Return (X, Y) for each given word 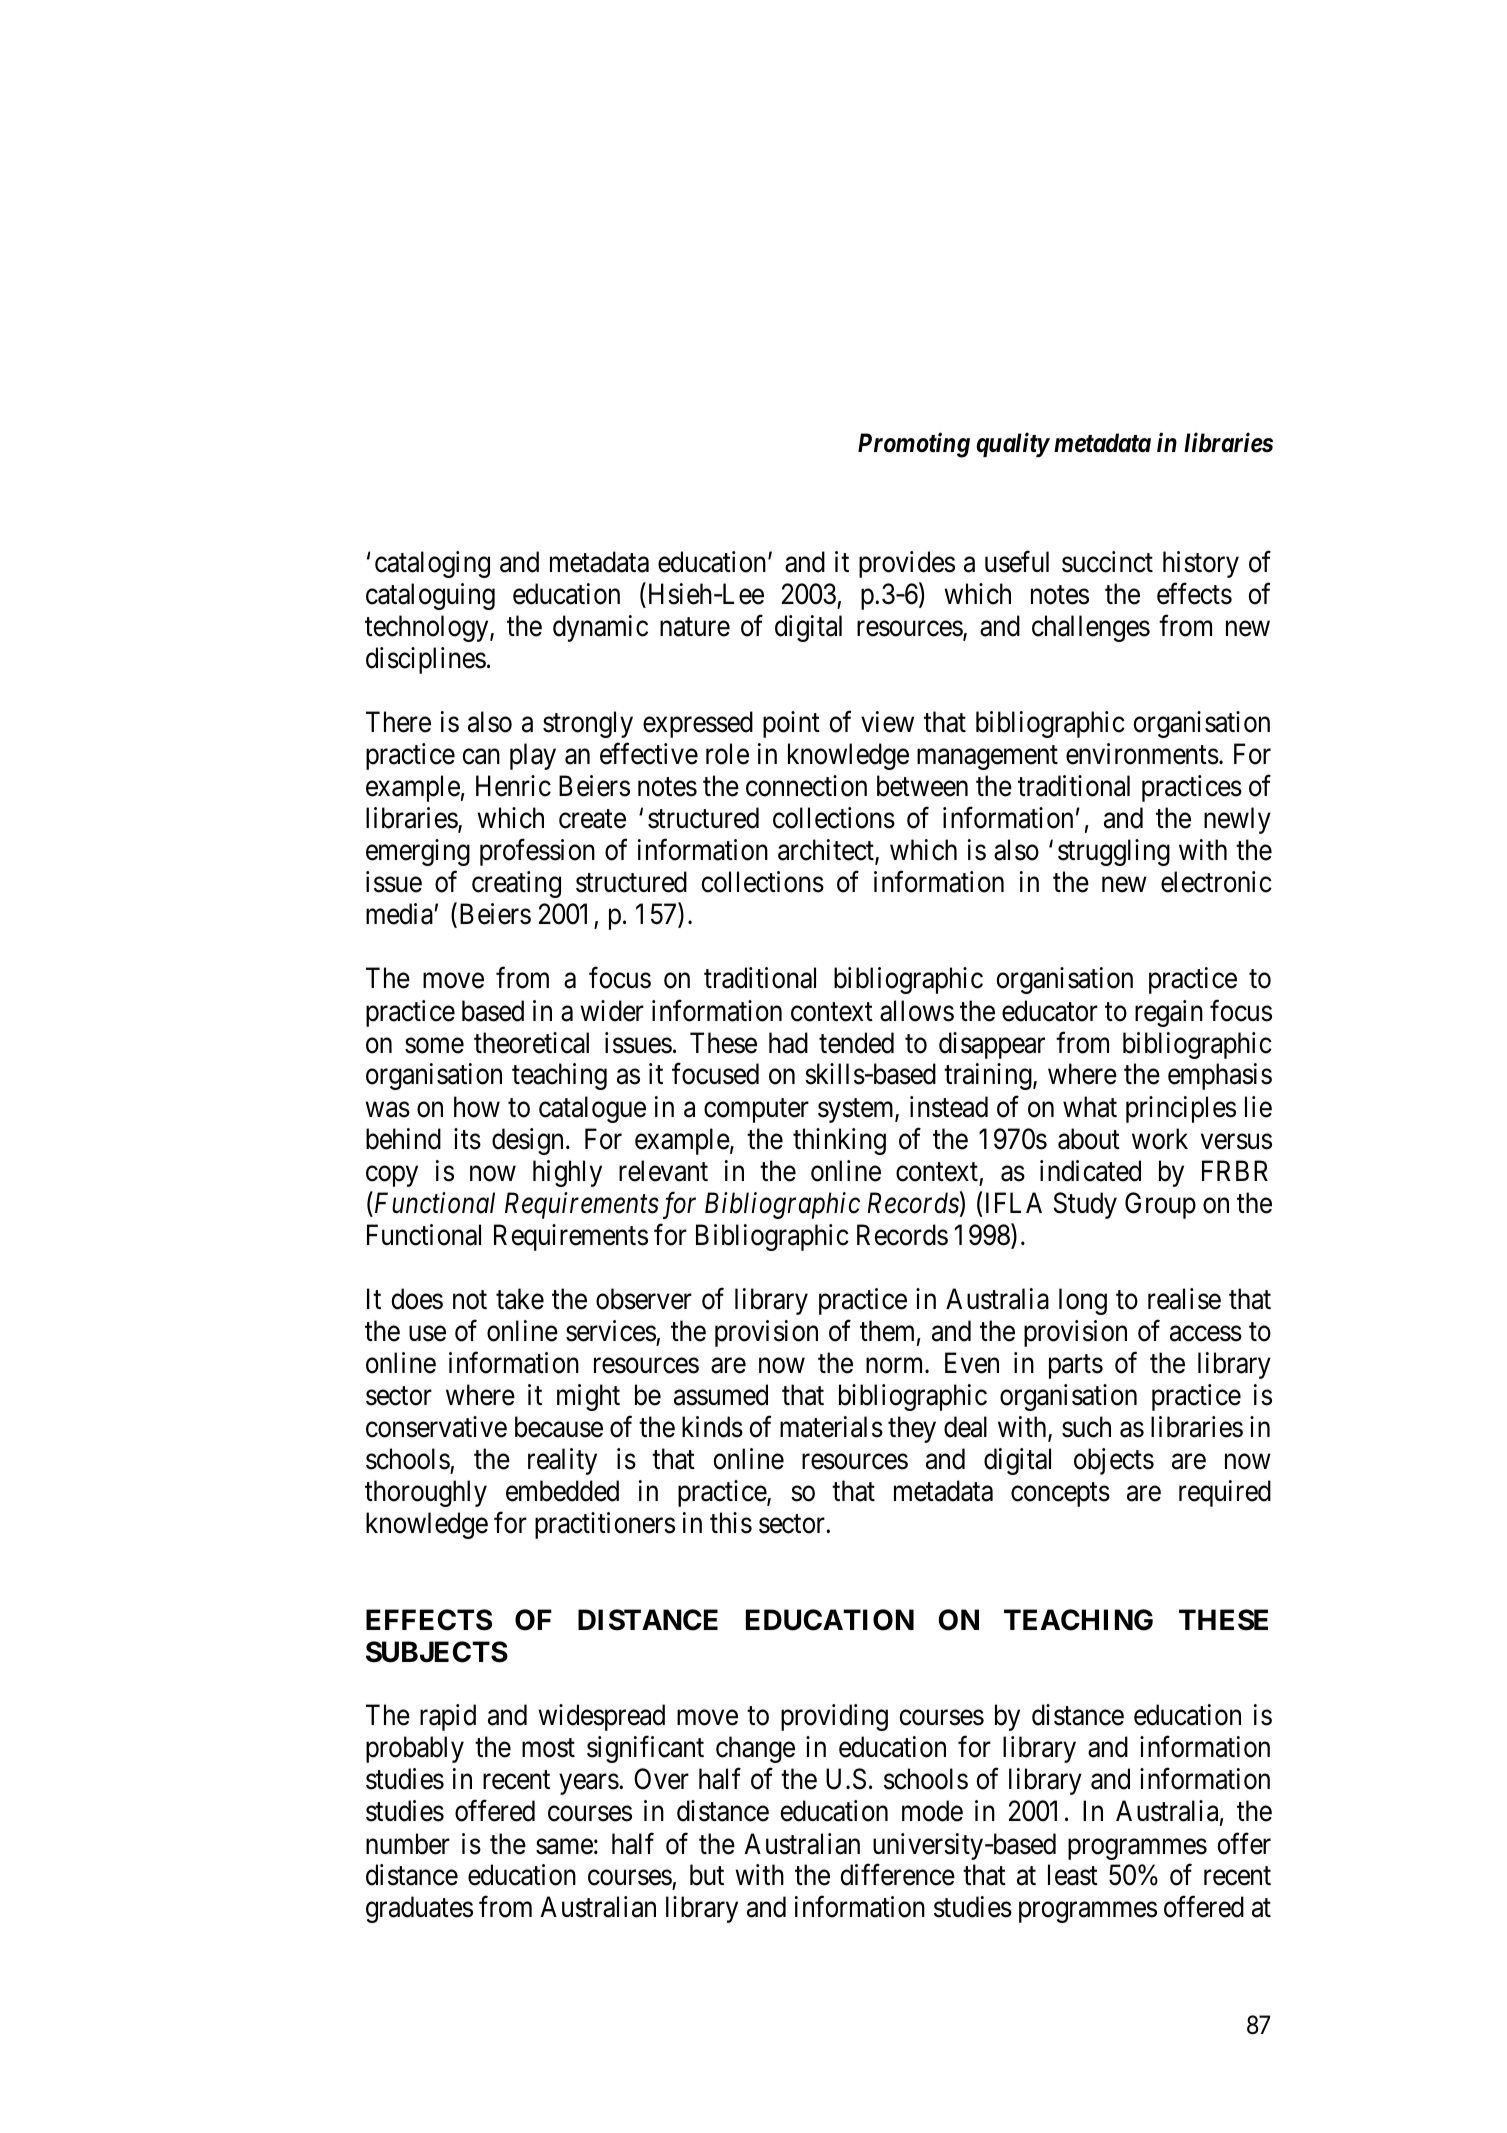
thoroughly (426, 1493)
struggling (1114, 852)
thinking (839, 1141)
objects (1114, 1461)
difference (897, 1875)
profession (537, 852)
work (1160, 1139)
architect (827, 851)
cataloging (432, 564)
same (564, 1847)
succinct (1107, 562)
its (467, 1139)
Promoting (914, 445)
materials (831, 1427)
